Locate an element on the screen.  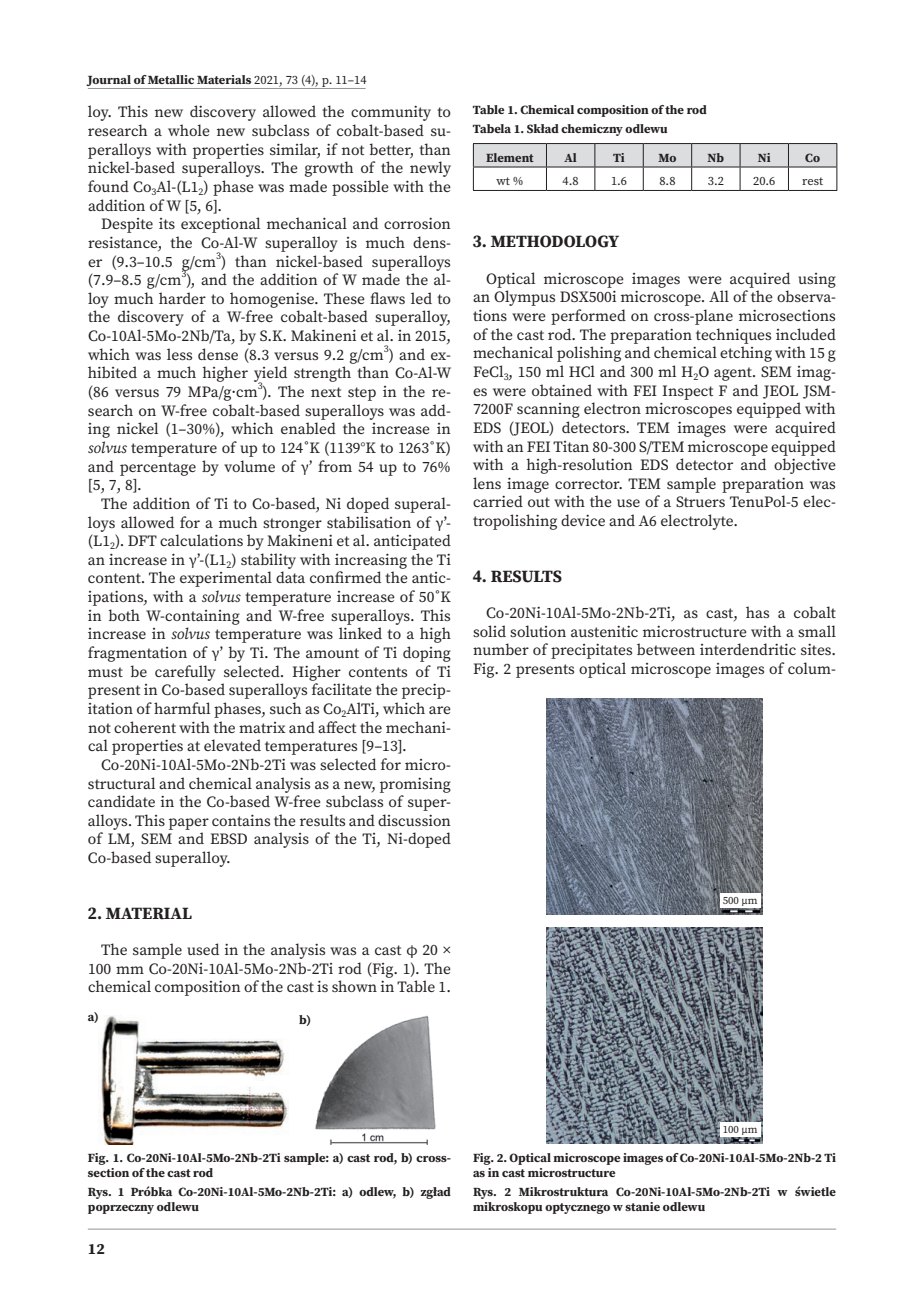
carried is located at coordinates (498, 501).
